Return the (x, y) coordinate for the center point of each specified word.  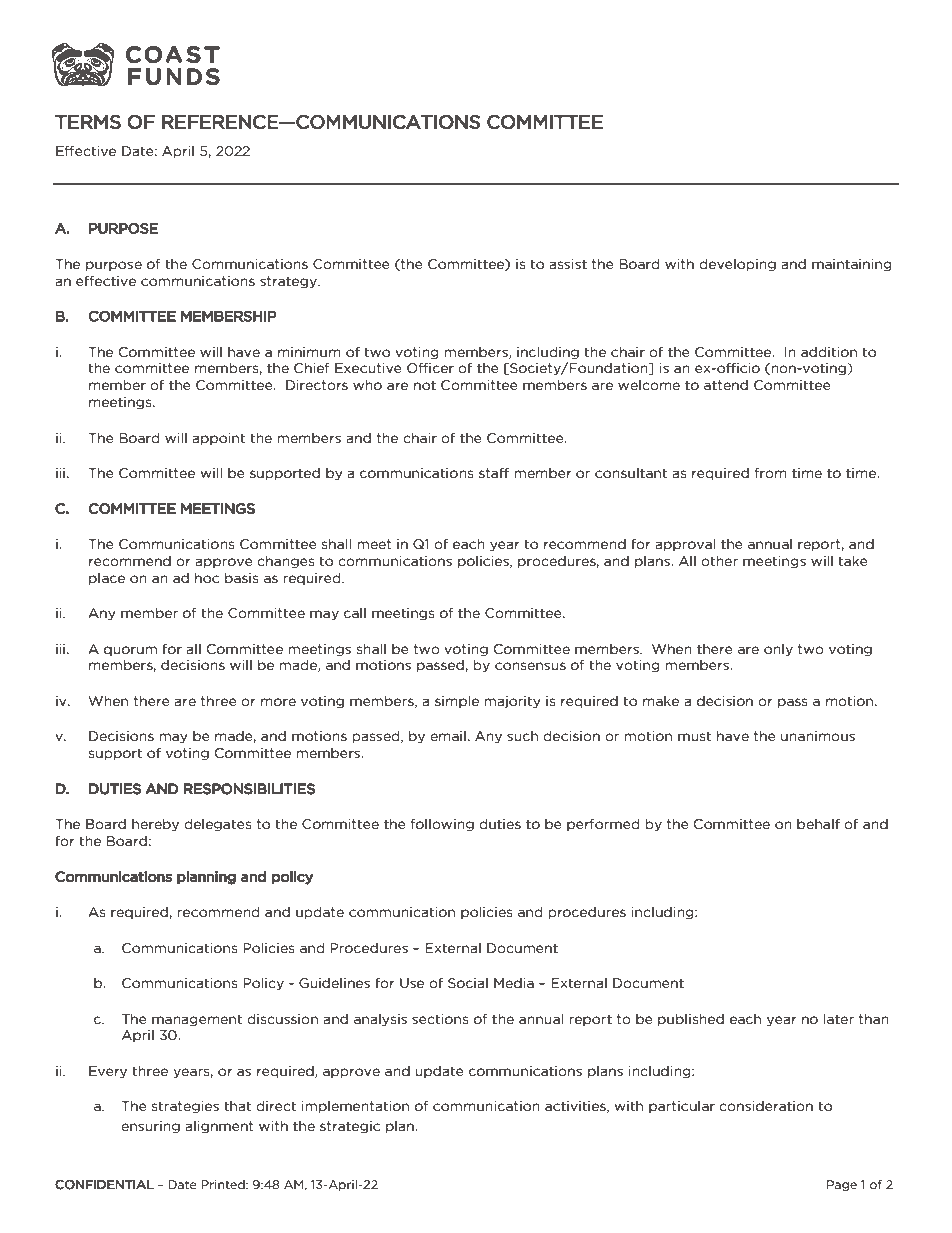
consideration (766, 1106)
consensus (530, 666)
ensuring (150, 1127)
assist (568, 264)
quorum (130, 651)
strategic (350, 1127)
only (778, 650)
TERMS (88, 122)
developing (737, 265)
